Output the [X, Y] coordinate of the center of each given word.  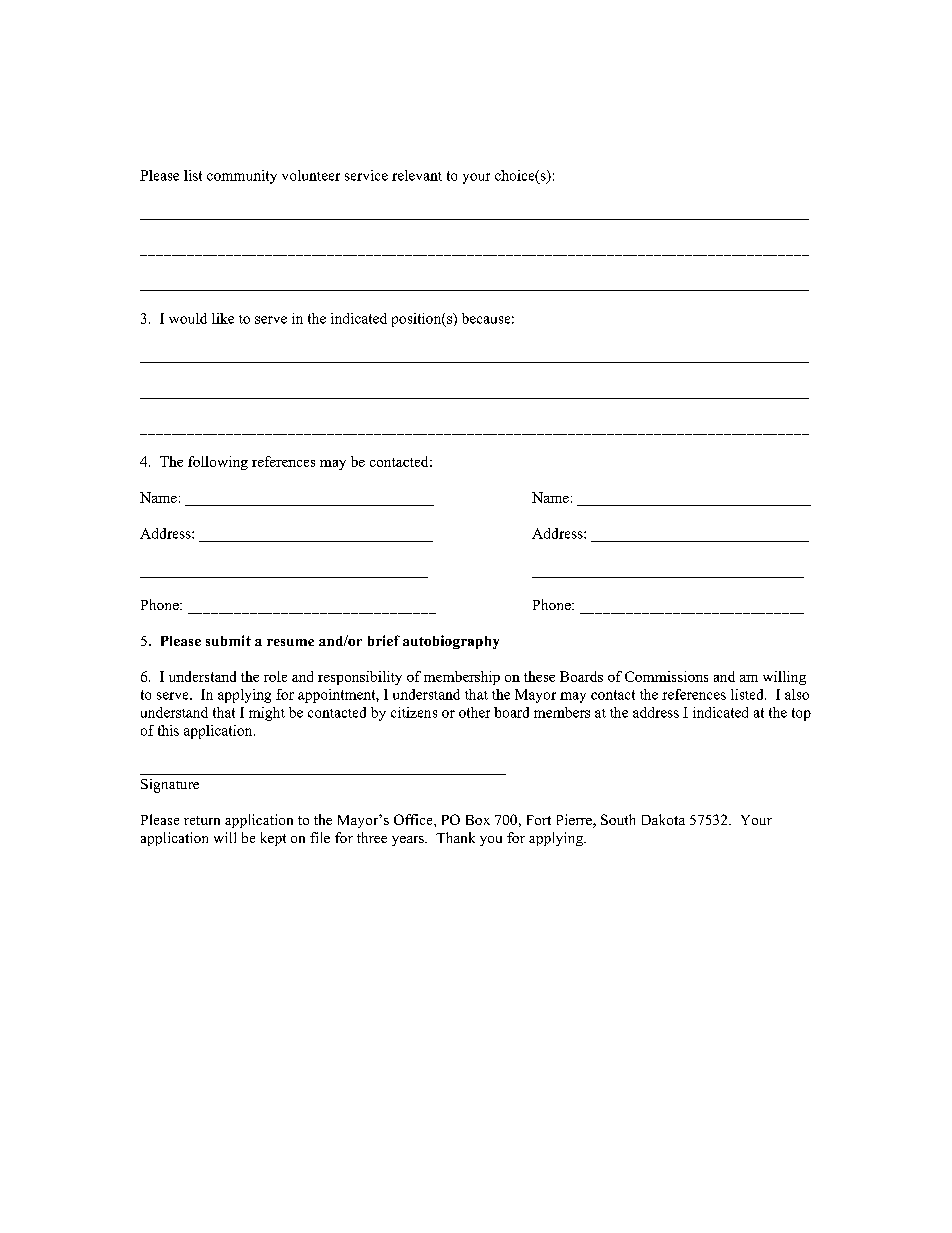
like [223, 318]
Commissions [666, 676]
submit [228, 640]
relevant [417, 175]
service [366, 175]
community [242, 177]
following [218, 463]
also [797, 694]
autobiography [451, 642]
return [202, 820]
